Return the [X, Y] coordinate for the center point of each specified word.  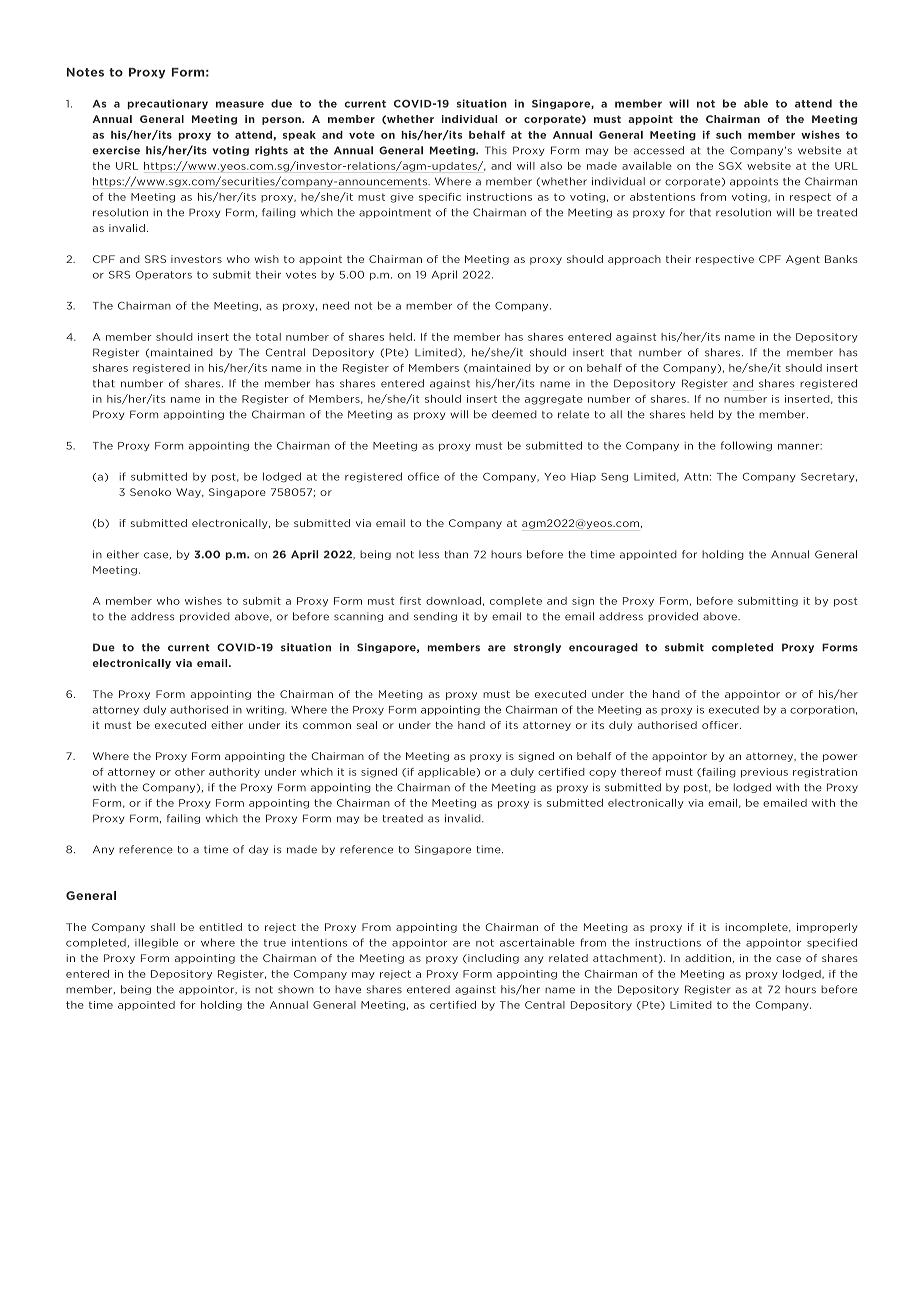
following [746, 446]
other [190, 772]
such [729, 135]
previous [764, 773]
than [456, 554]
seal [367, 725]
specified [832, 943]
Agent [803, 260]
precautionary [167, 104]
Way [189, 493]
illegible [156, 943]
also [551, 166]
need [336, 305]
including [492, 959]
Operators [164, 275]
